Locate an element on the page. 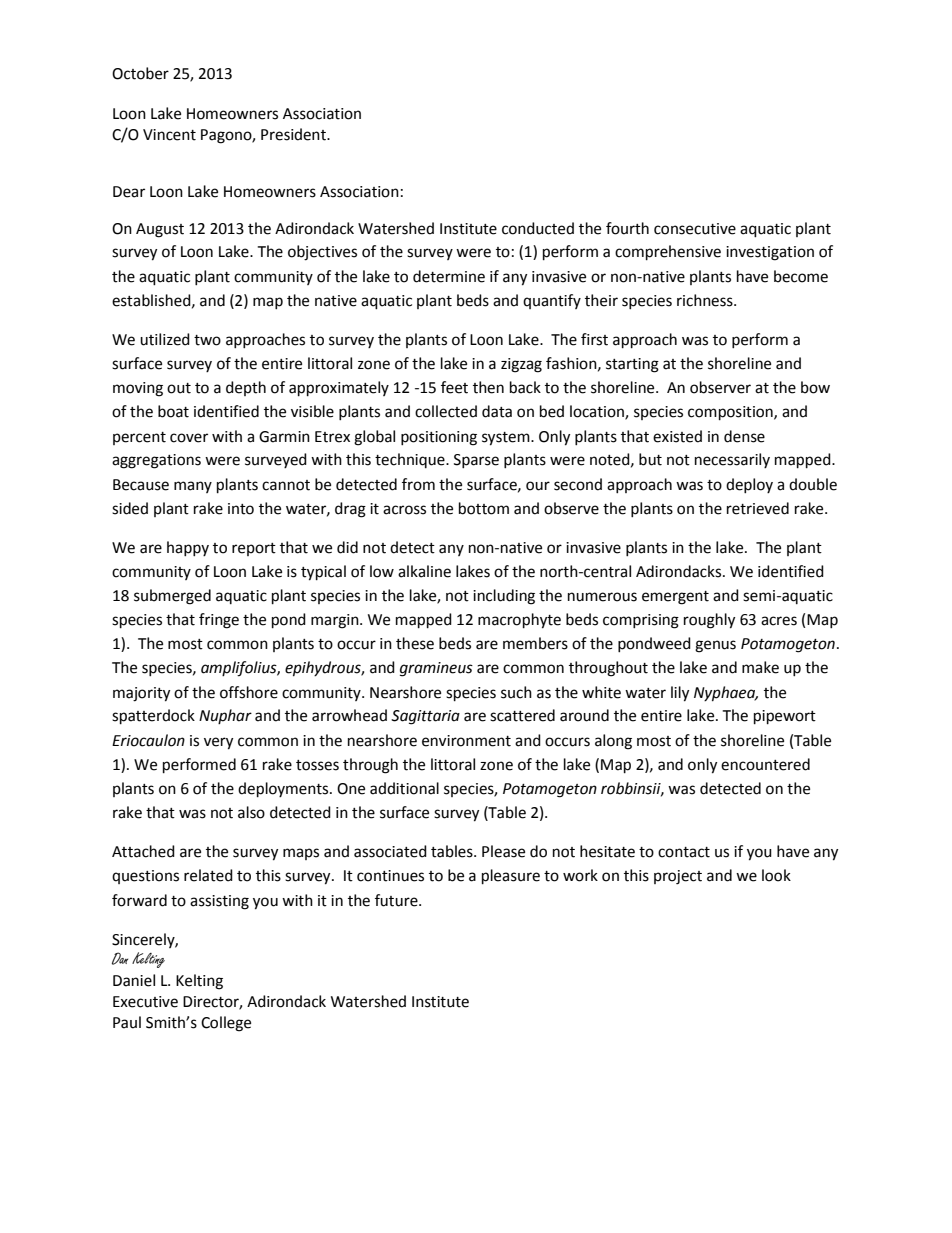 This document has width=952, height=1233. look is located at coordinates (776, 875).
